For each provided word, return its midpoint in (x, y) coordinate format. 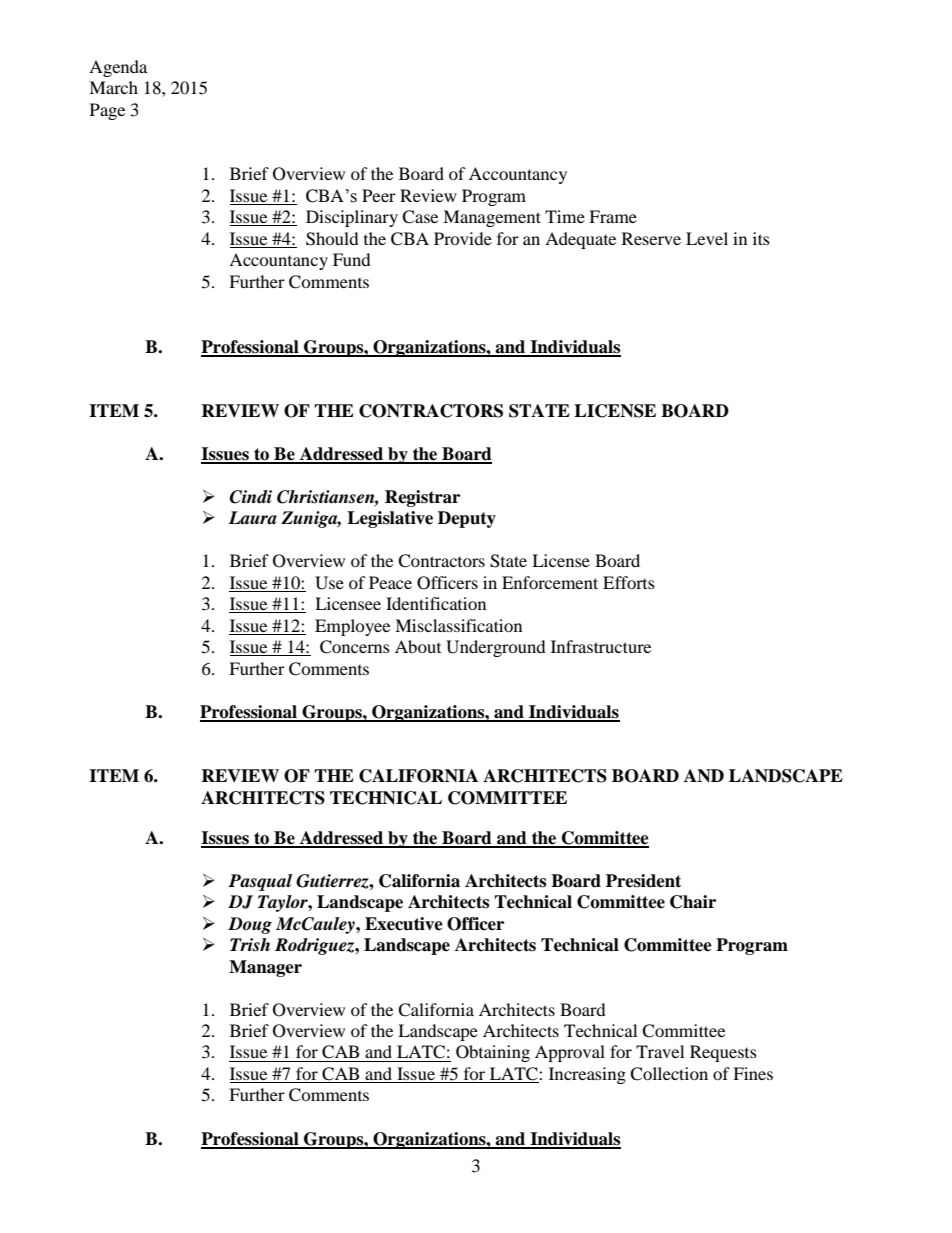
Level (707, 238)
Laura (253, 518)
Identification (436, 603)
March (113, 87)
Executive (404, 924)
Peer (379, 195)
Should (332, 239)
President (643, 881)
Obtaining (493, 1053)
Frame (613, 216)
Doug (250, 925)
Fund (352, 259)
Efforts (629, 582)
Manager (265, 968)
